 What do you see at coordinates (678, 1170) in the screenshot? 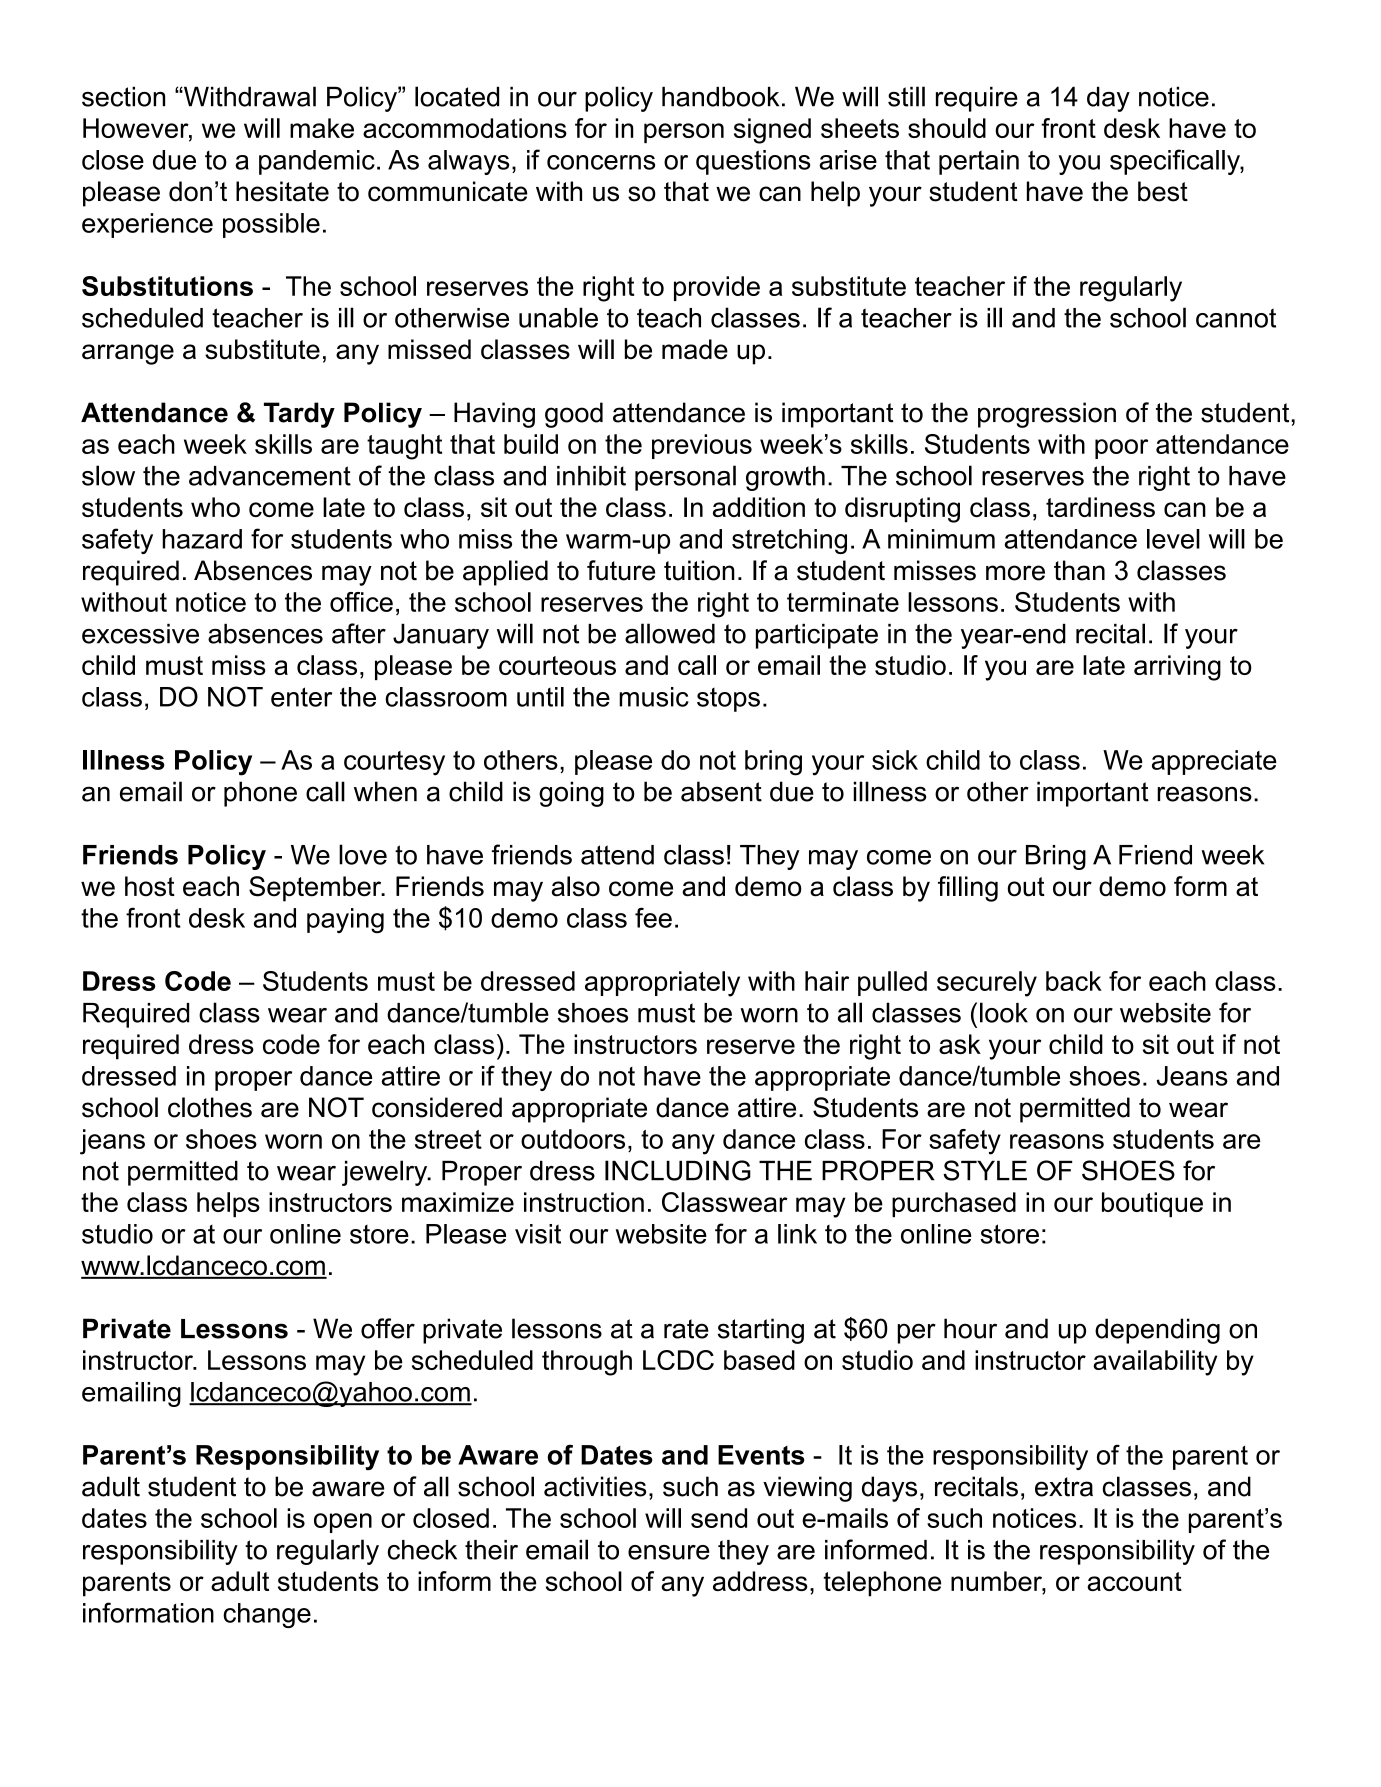
I see `INCLUDING` at bounding box center [678, 1170].
